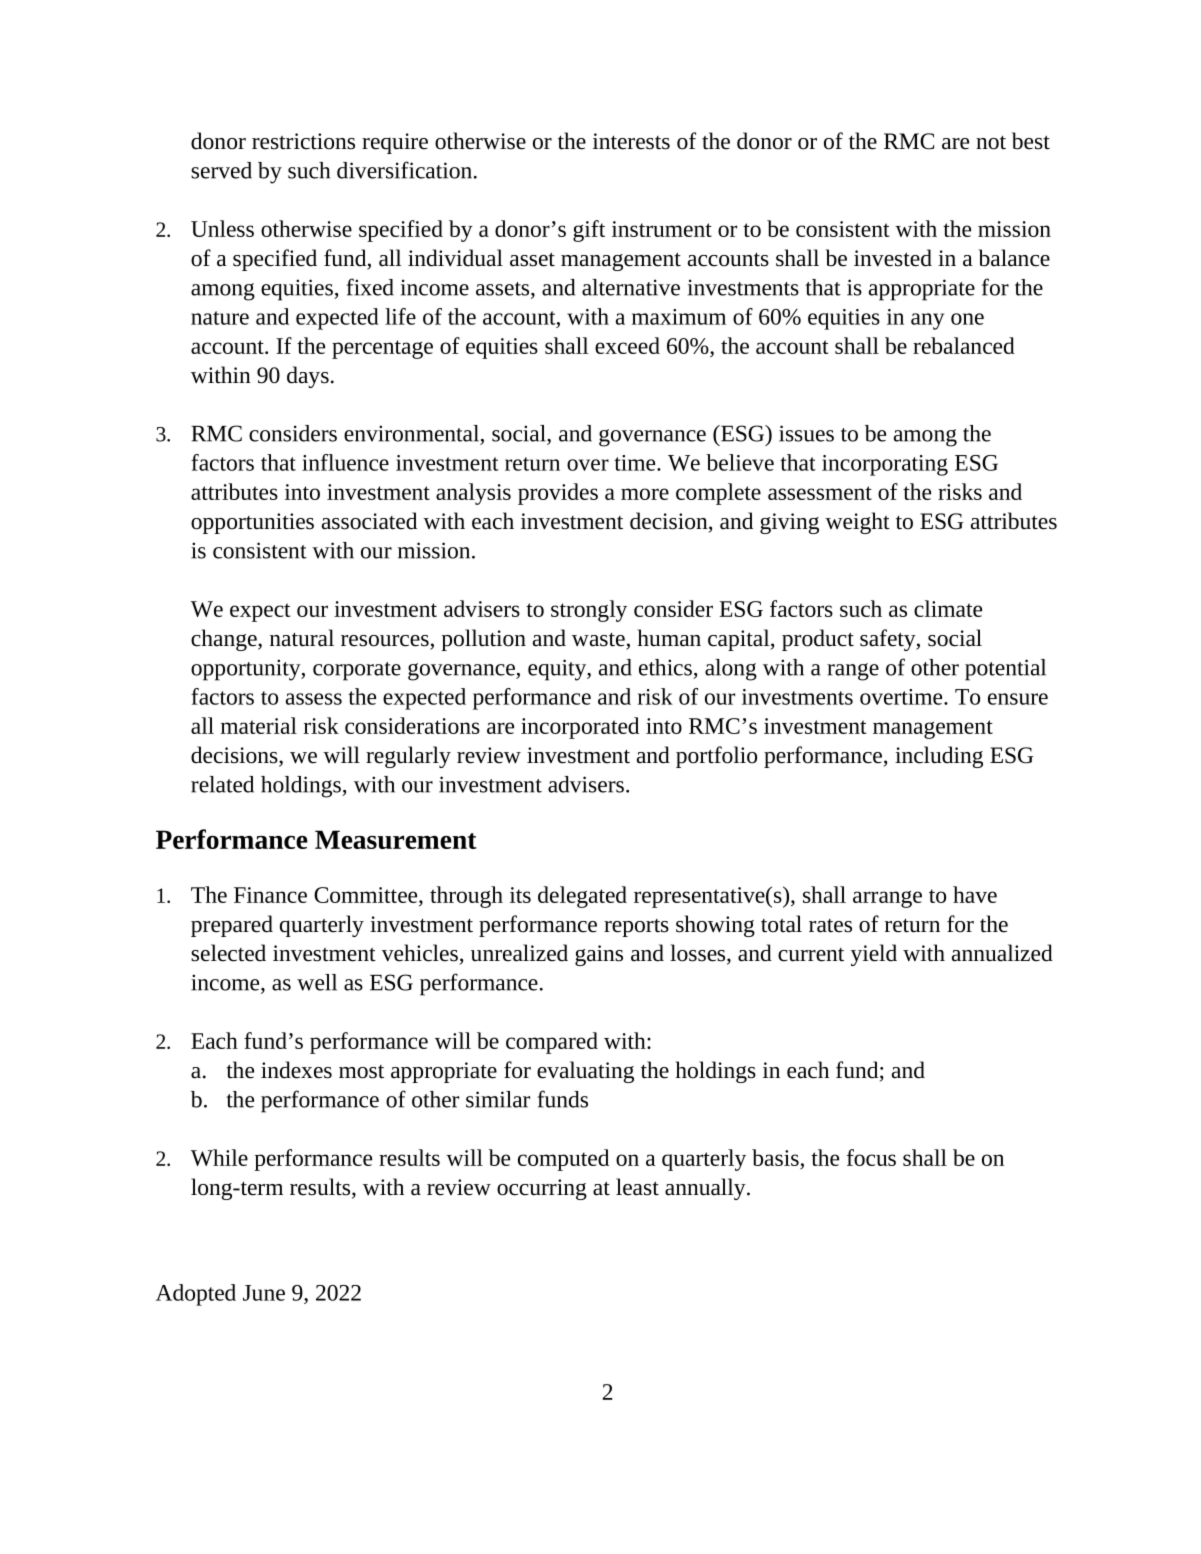 The width and height of the page is (1201, 1554). What do you see at coordinates (991, 143) in the page?
I see `not` at bounding box center [991, 143].
